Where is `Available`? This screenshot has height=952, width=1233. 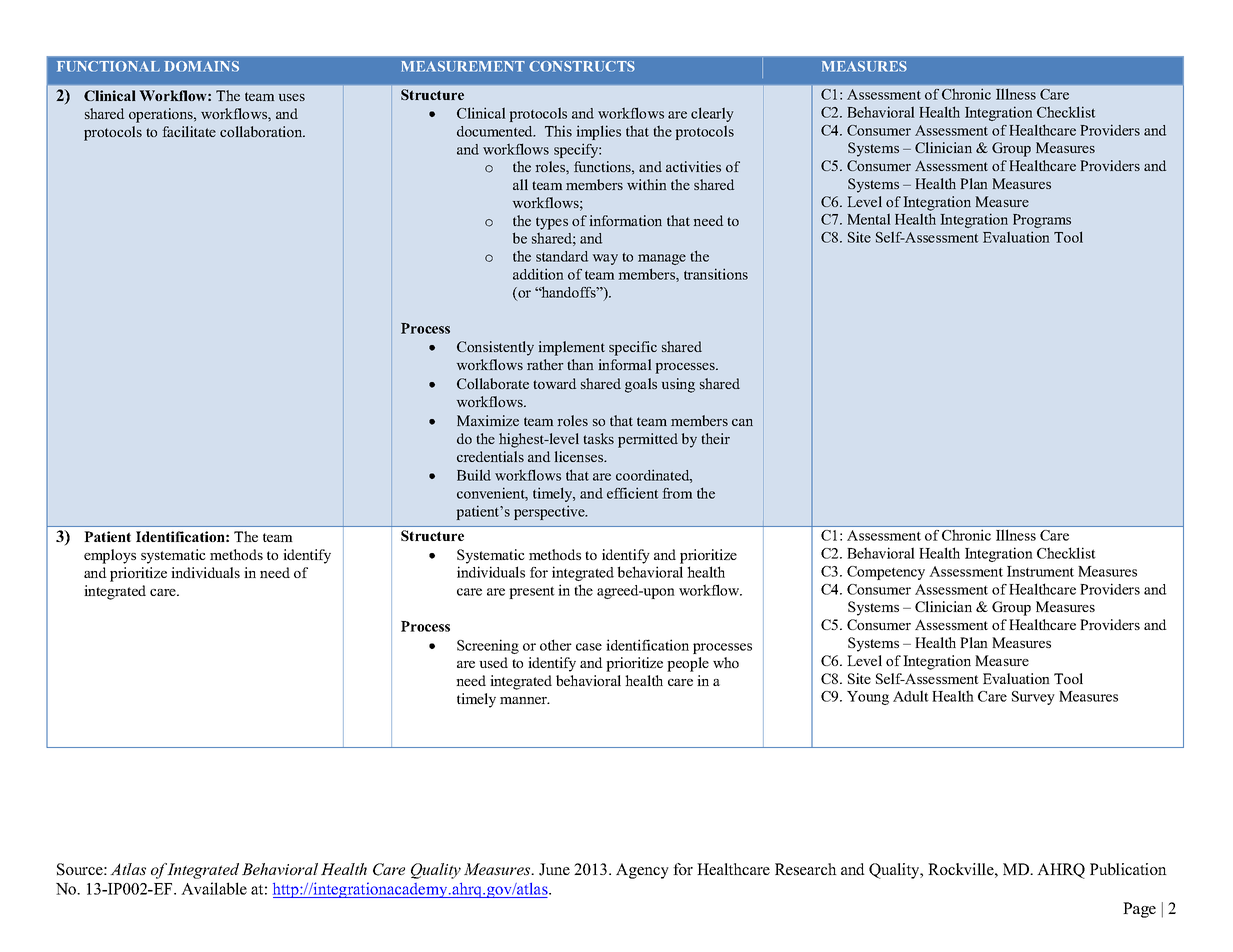 Available is located at coordinates (214, 888).
